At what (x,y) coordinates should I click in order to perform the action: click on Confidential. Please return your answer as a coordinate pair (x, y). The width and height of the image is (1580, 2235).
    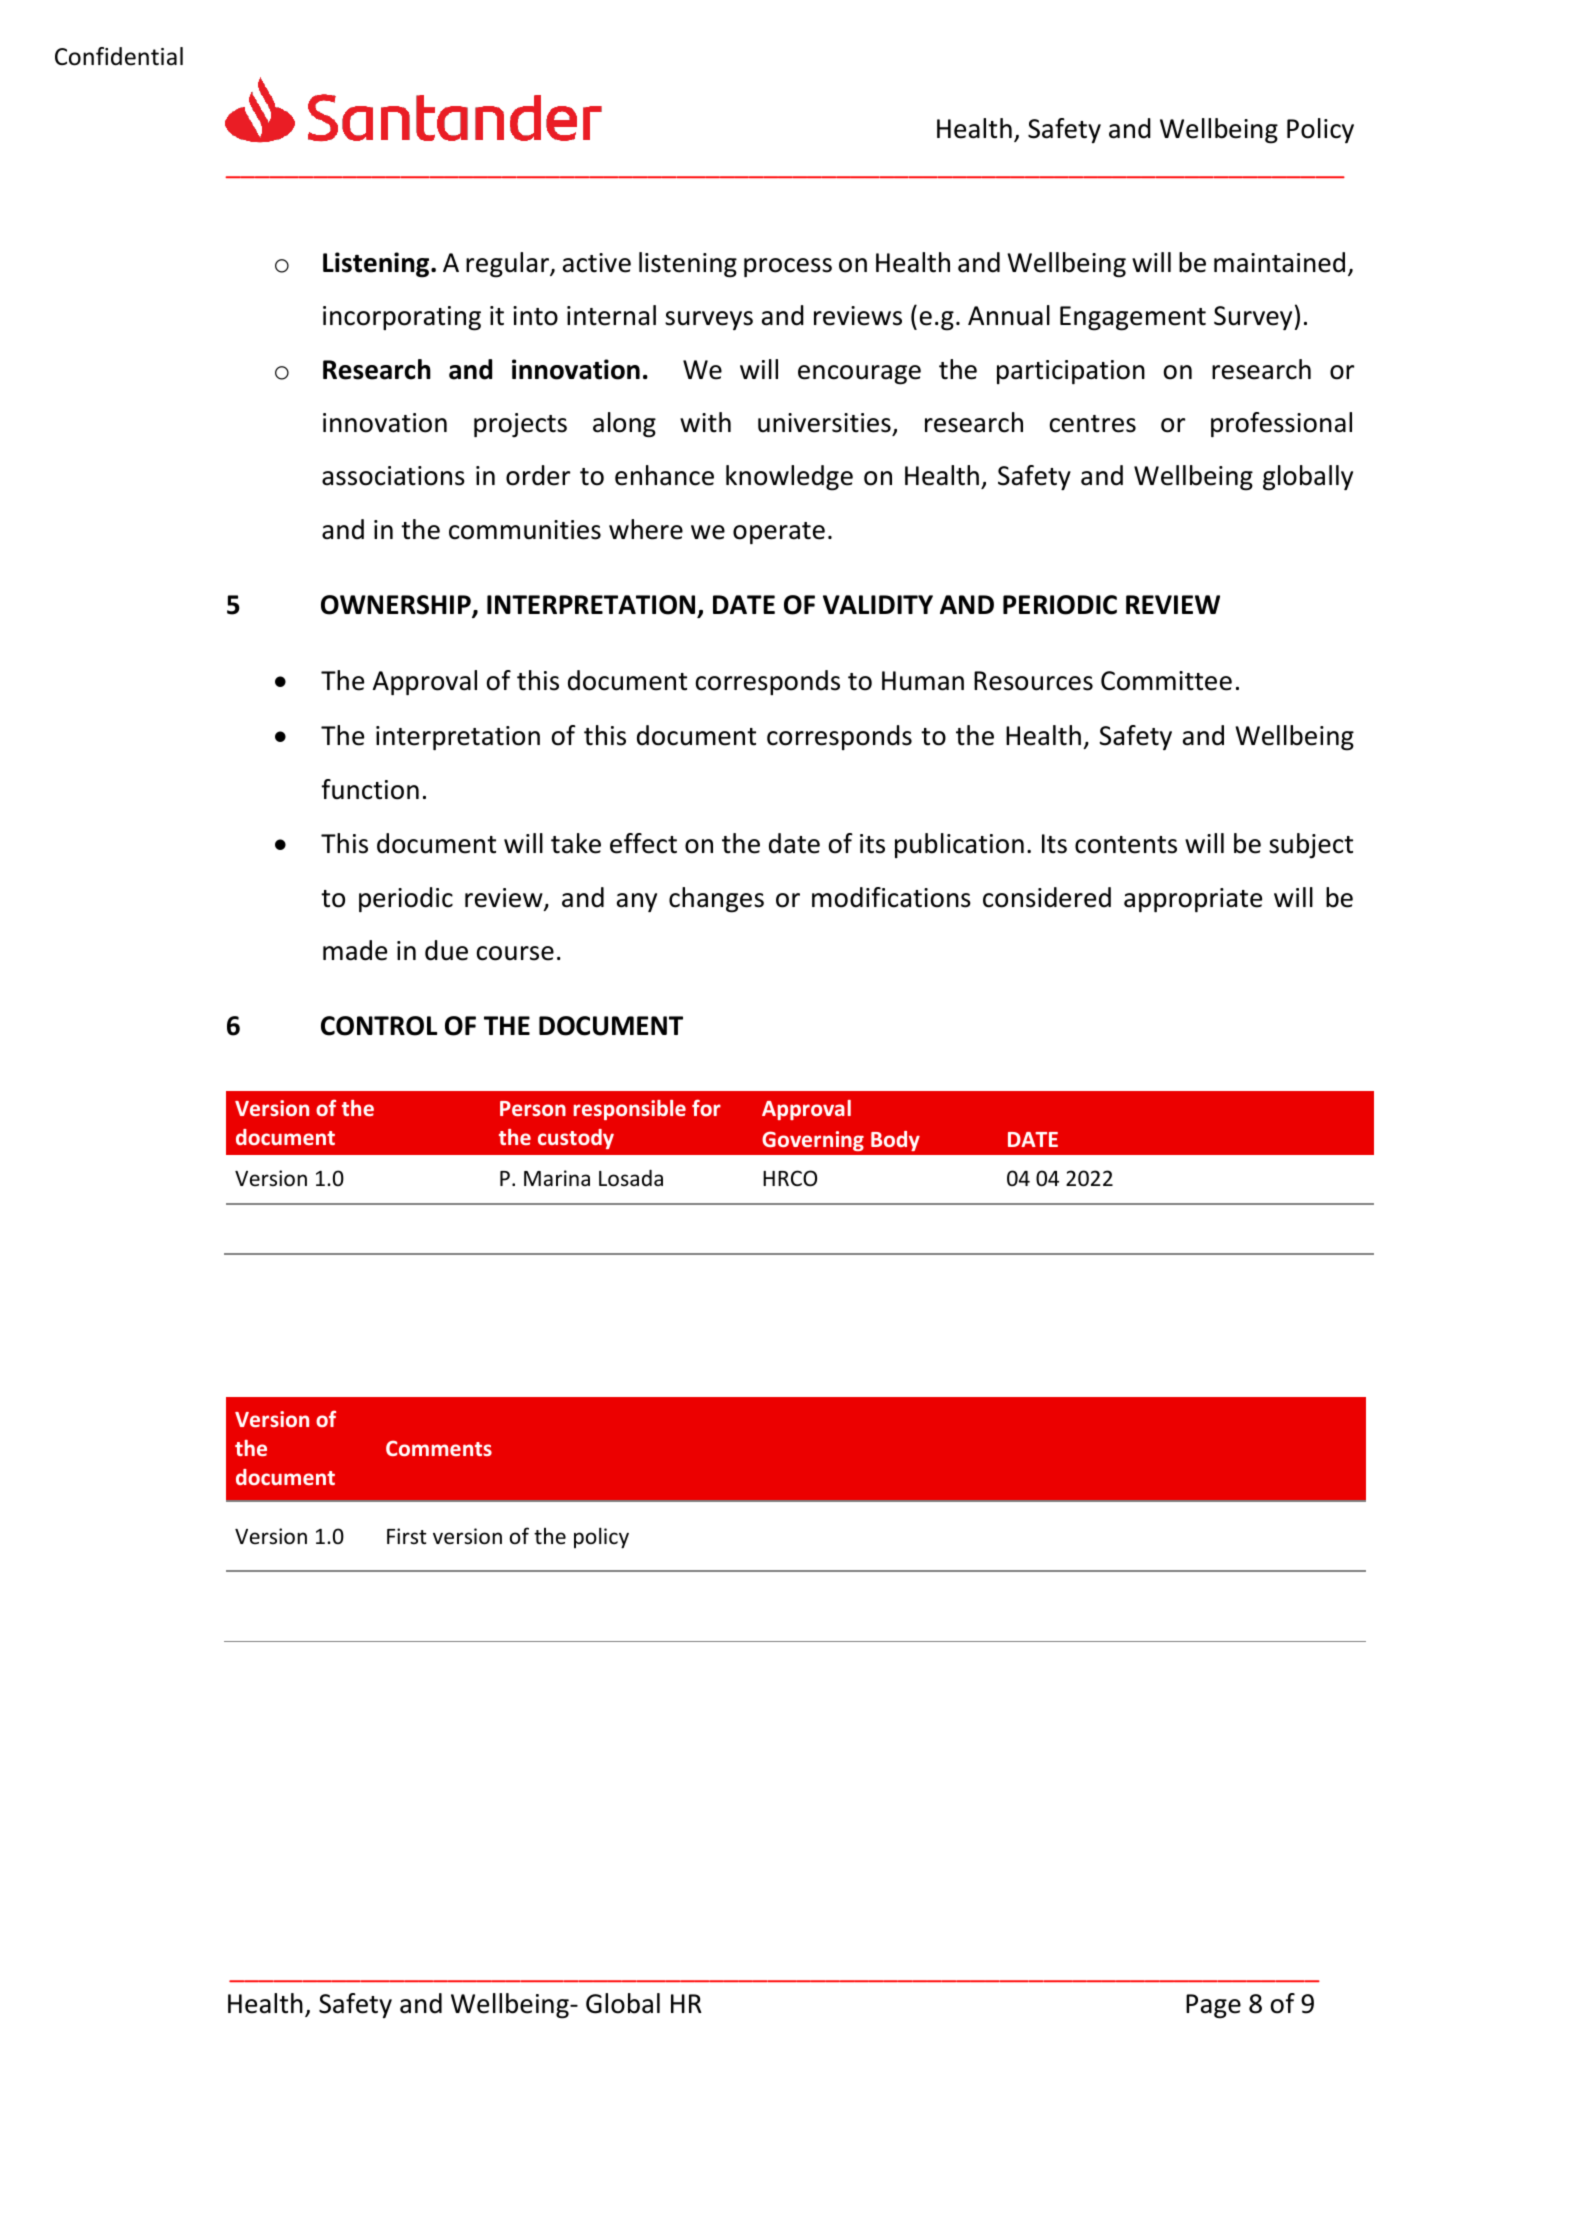
    Looking at the image, I should click on (119, 56).
